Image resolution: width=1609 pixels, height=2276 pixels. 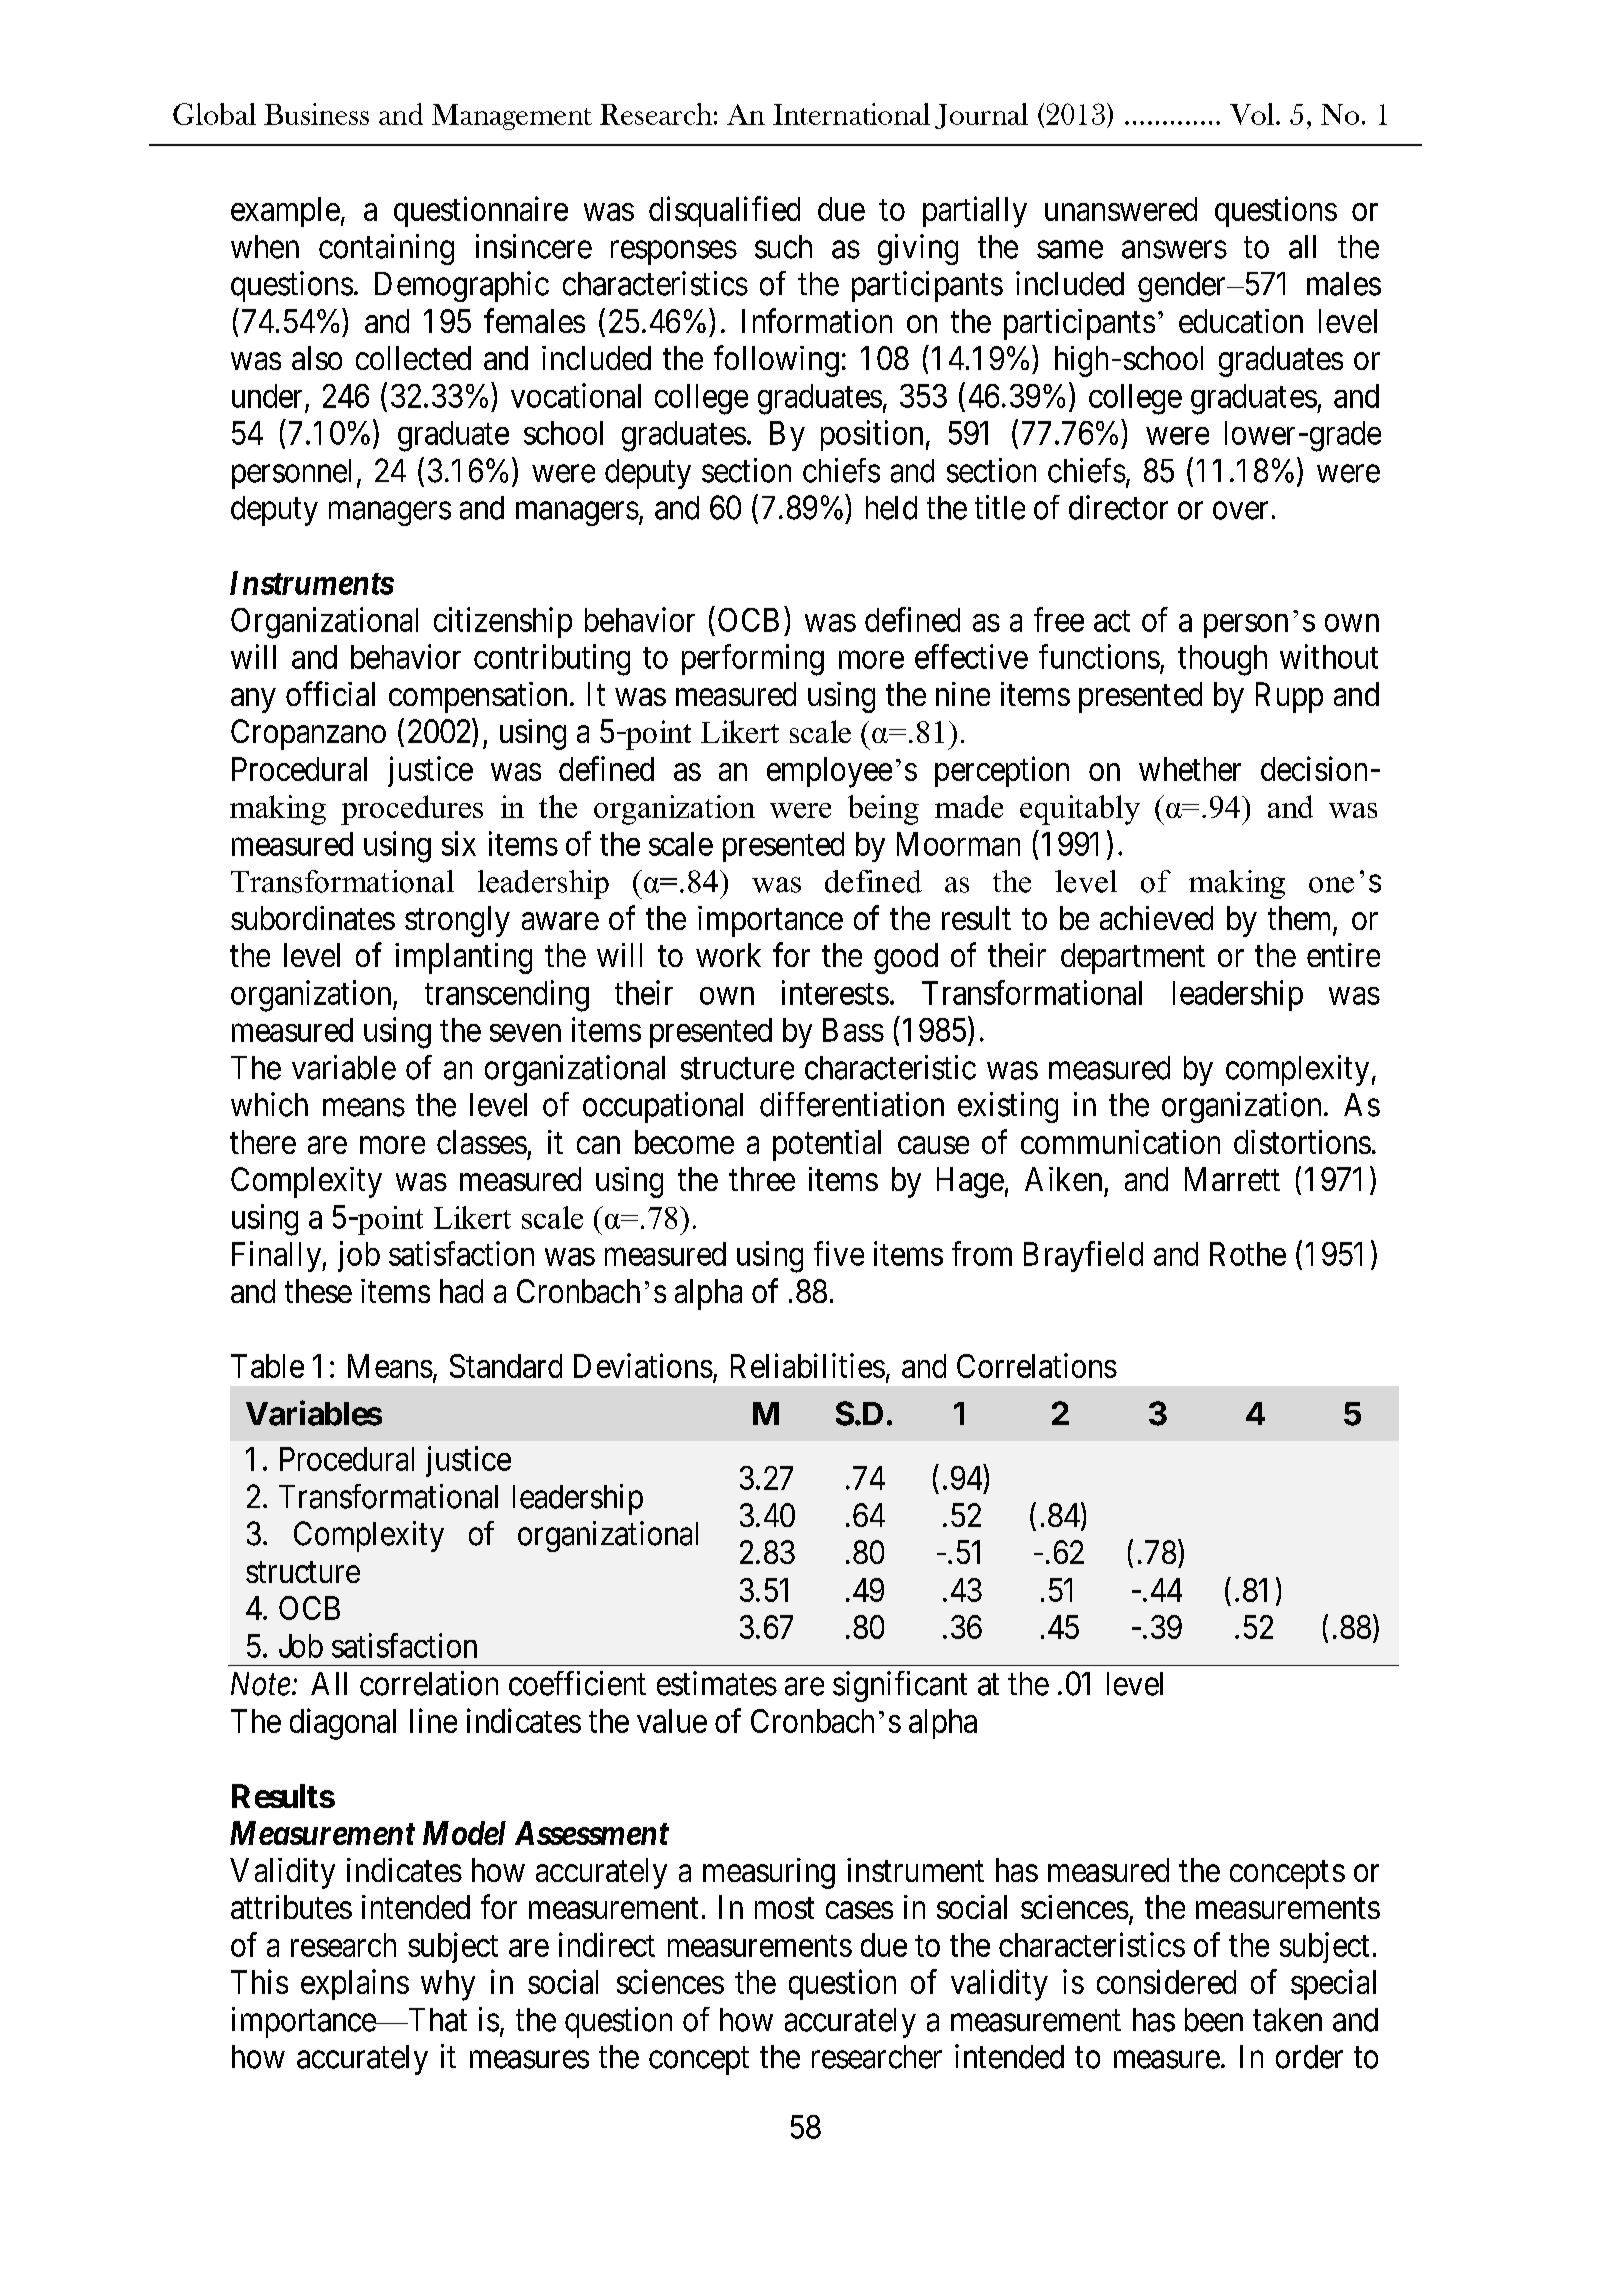 I want to click on Table, so click(x=267, y=1366).
